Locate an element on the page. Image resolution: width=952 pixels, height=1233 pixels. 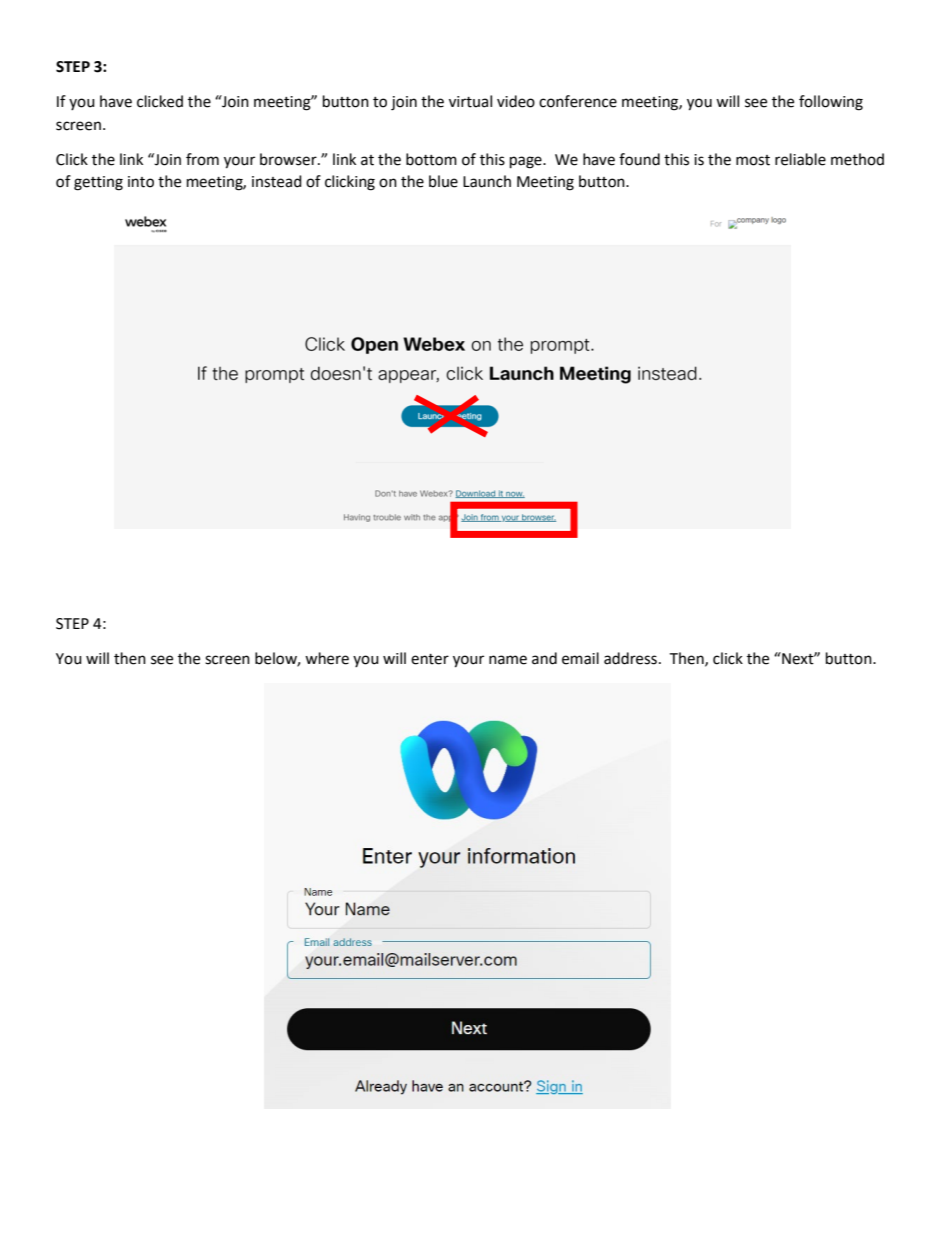
where is located at coordinates (327, 658).
